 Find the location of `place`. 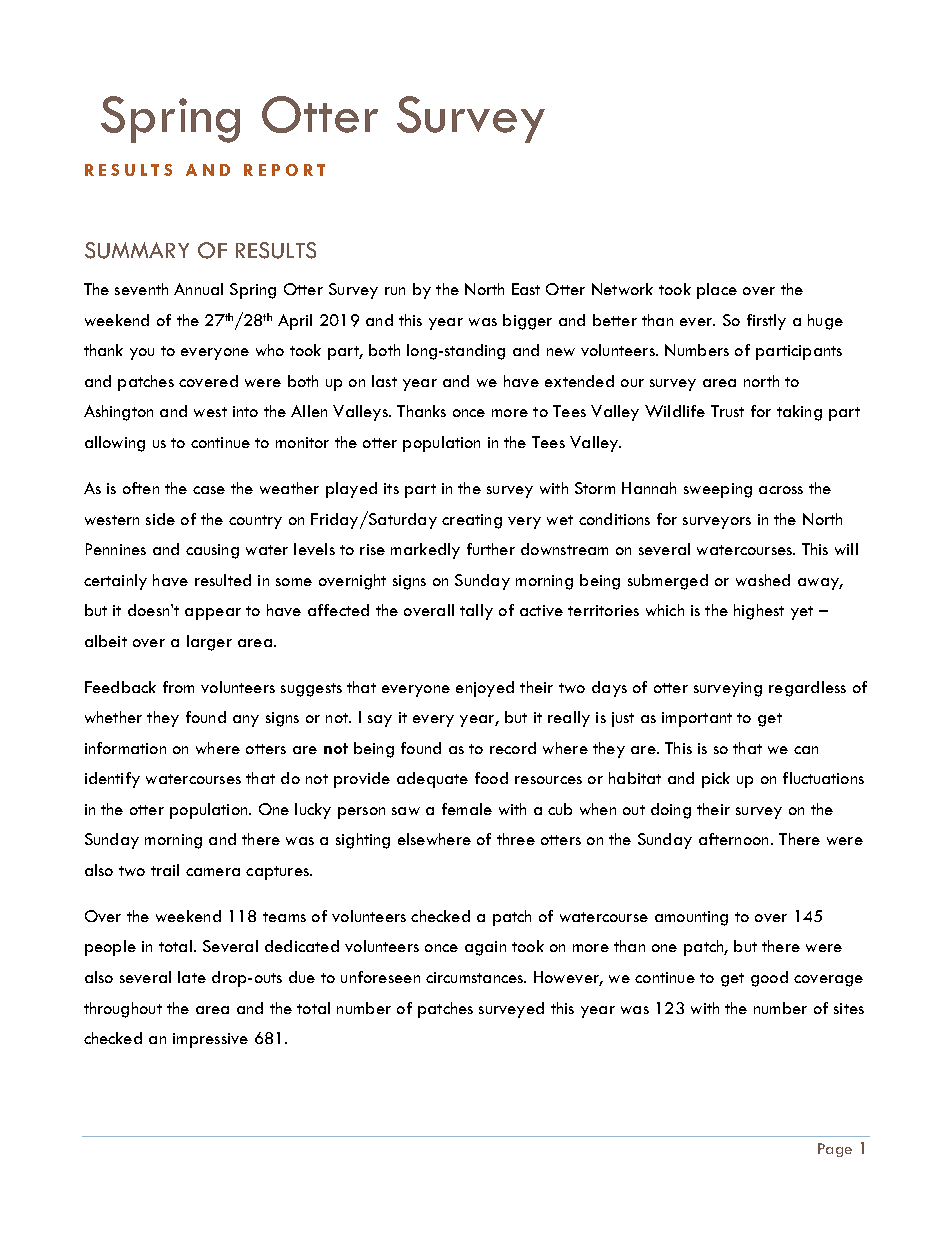

place is located at coordinates (717, 291).
